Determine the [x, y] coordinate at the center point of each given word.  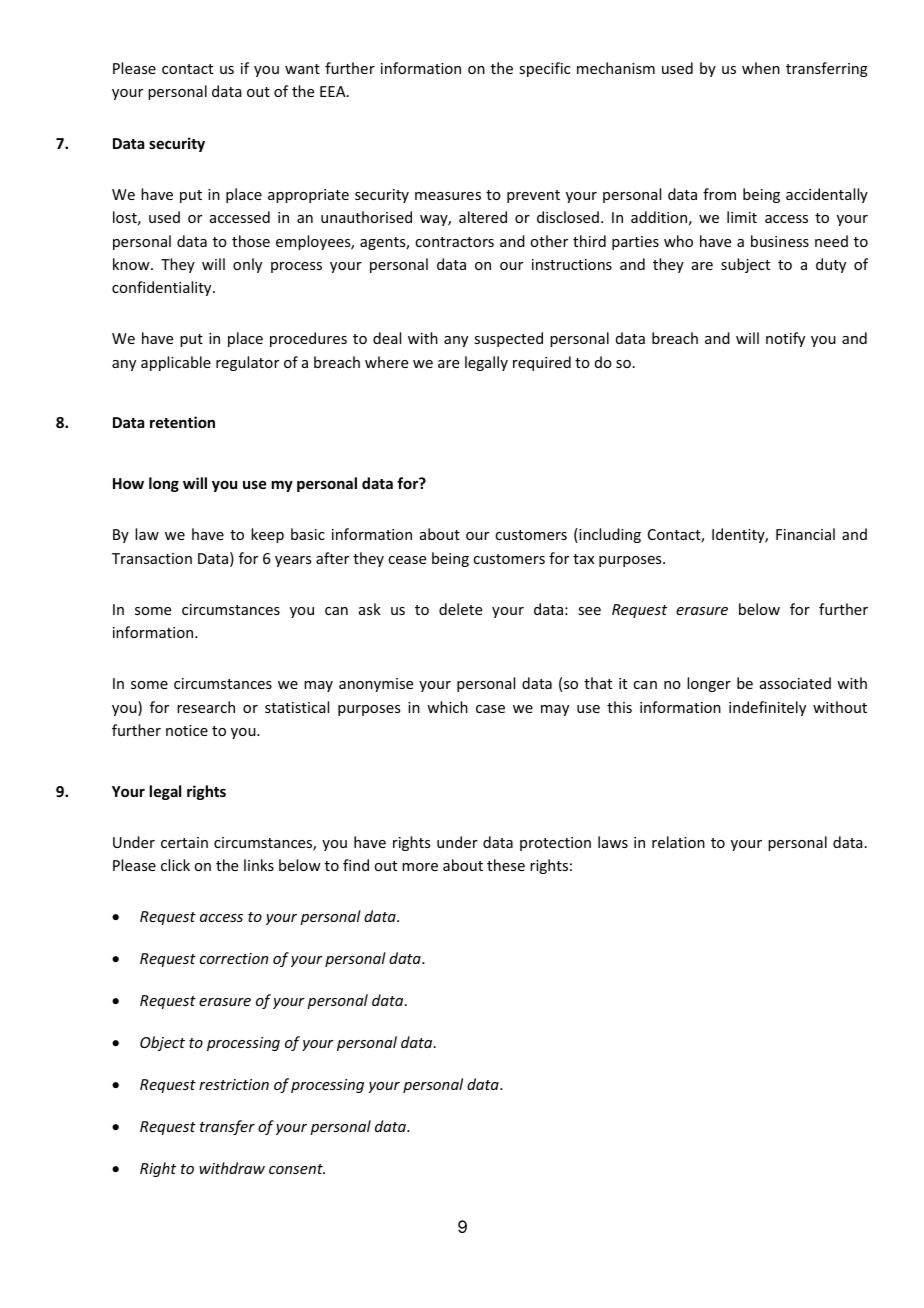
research [206, 707]
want [302, 69]
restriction [234, 1084]
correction [234, 958]
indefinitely [767, 708]
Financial [805, 534]
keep [267, 535]
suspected [508, 339]
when [761, 68]
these [506, 865]
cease [407, 560]
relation [678, 842]
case [490, 709]
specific [544, 69]
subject [745, 265]
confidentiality [163, 288]
